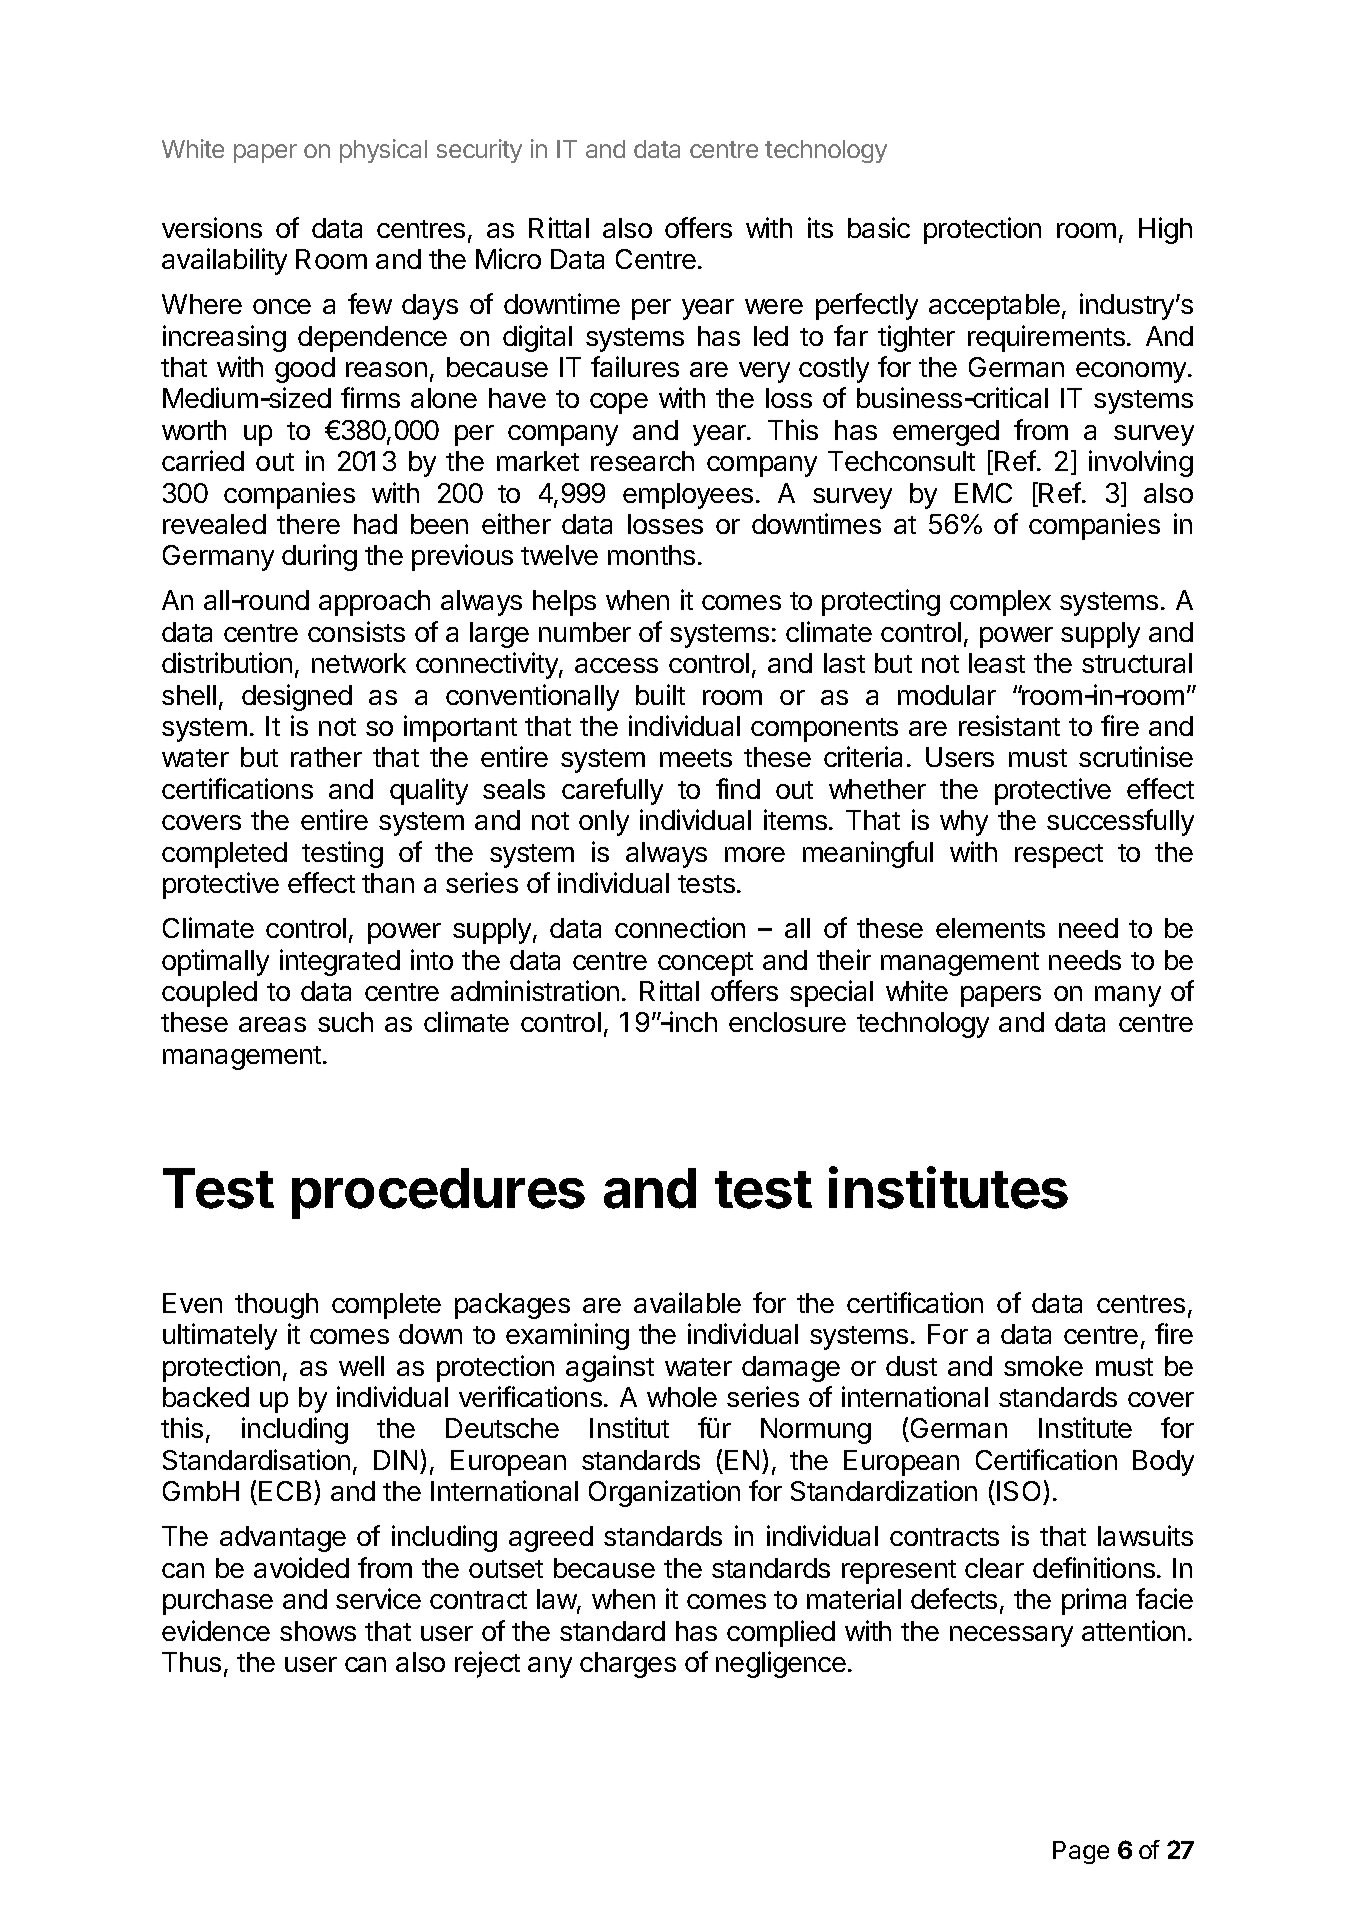  What do you see at coordinates (651, 555) in the screenshot?
I see `months` at bounding box center [651, 555].
